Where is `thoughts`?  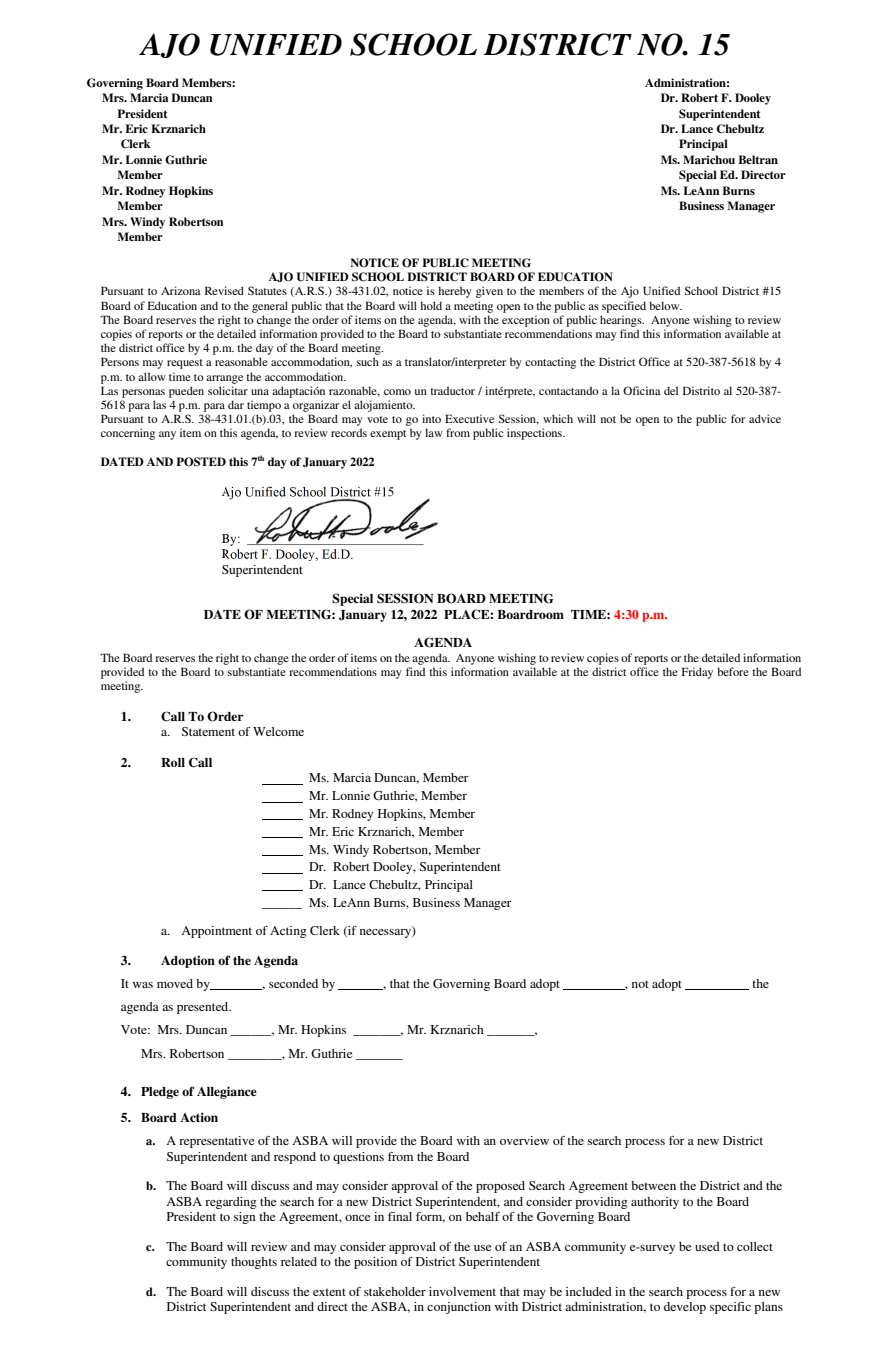 thoughts is located at coordinates (254, 1263).
